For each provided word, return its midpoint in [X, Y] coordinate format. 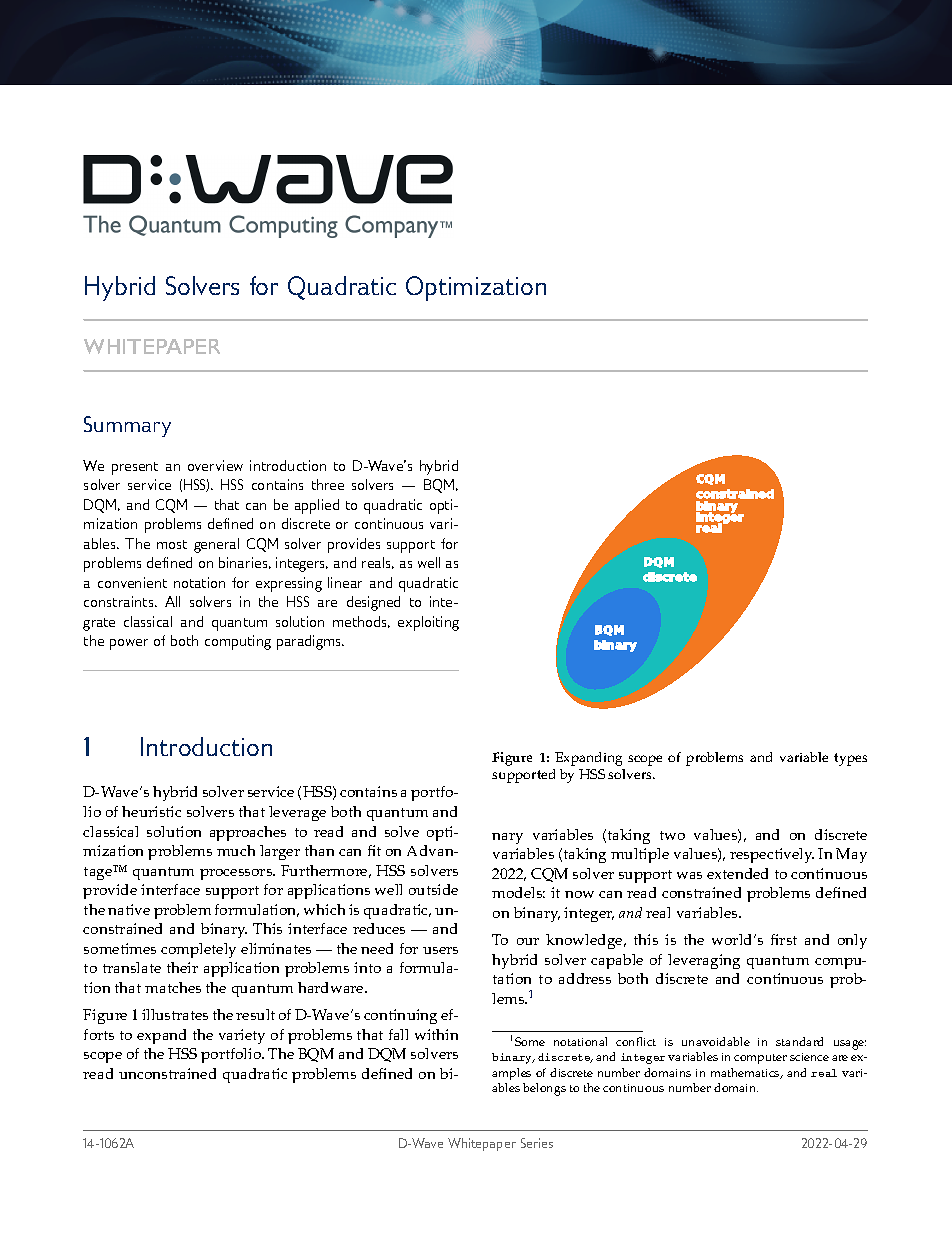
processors [237, 874]
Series [537, 1143]
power [129, 644]
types [850, 759]
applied [317, 506]
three [328, 484]
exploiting [428, 623]
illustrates [175, 1014]
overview [215, 465]
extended [737, 873]
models [518, 892]
